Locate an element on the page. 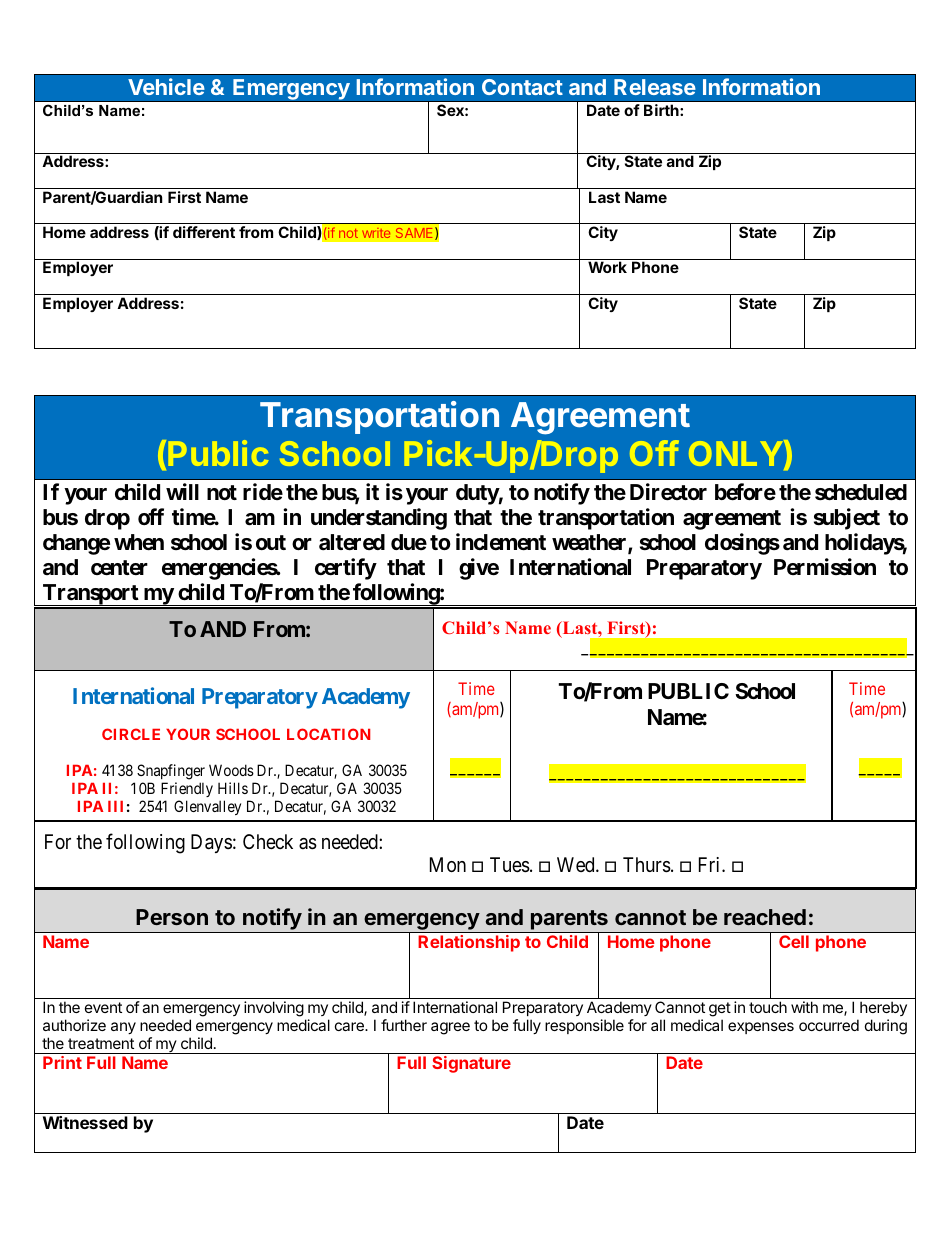 The image size is (952, 1233). inclement is located at coordinates (501, 542).
